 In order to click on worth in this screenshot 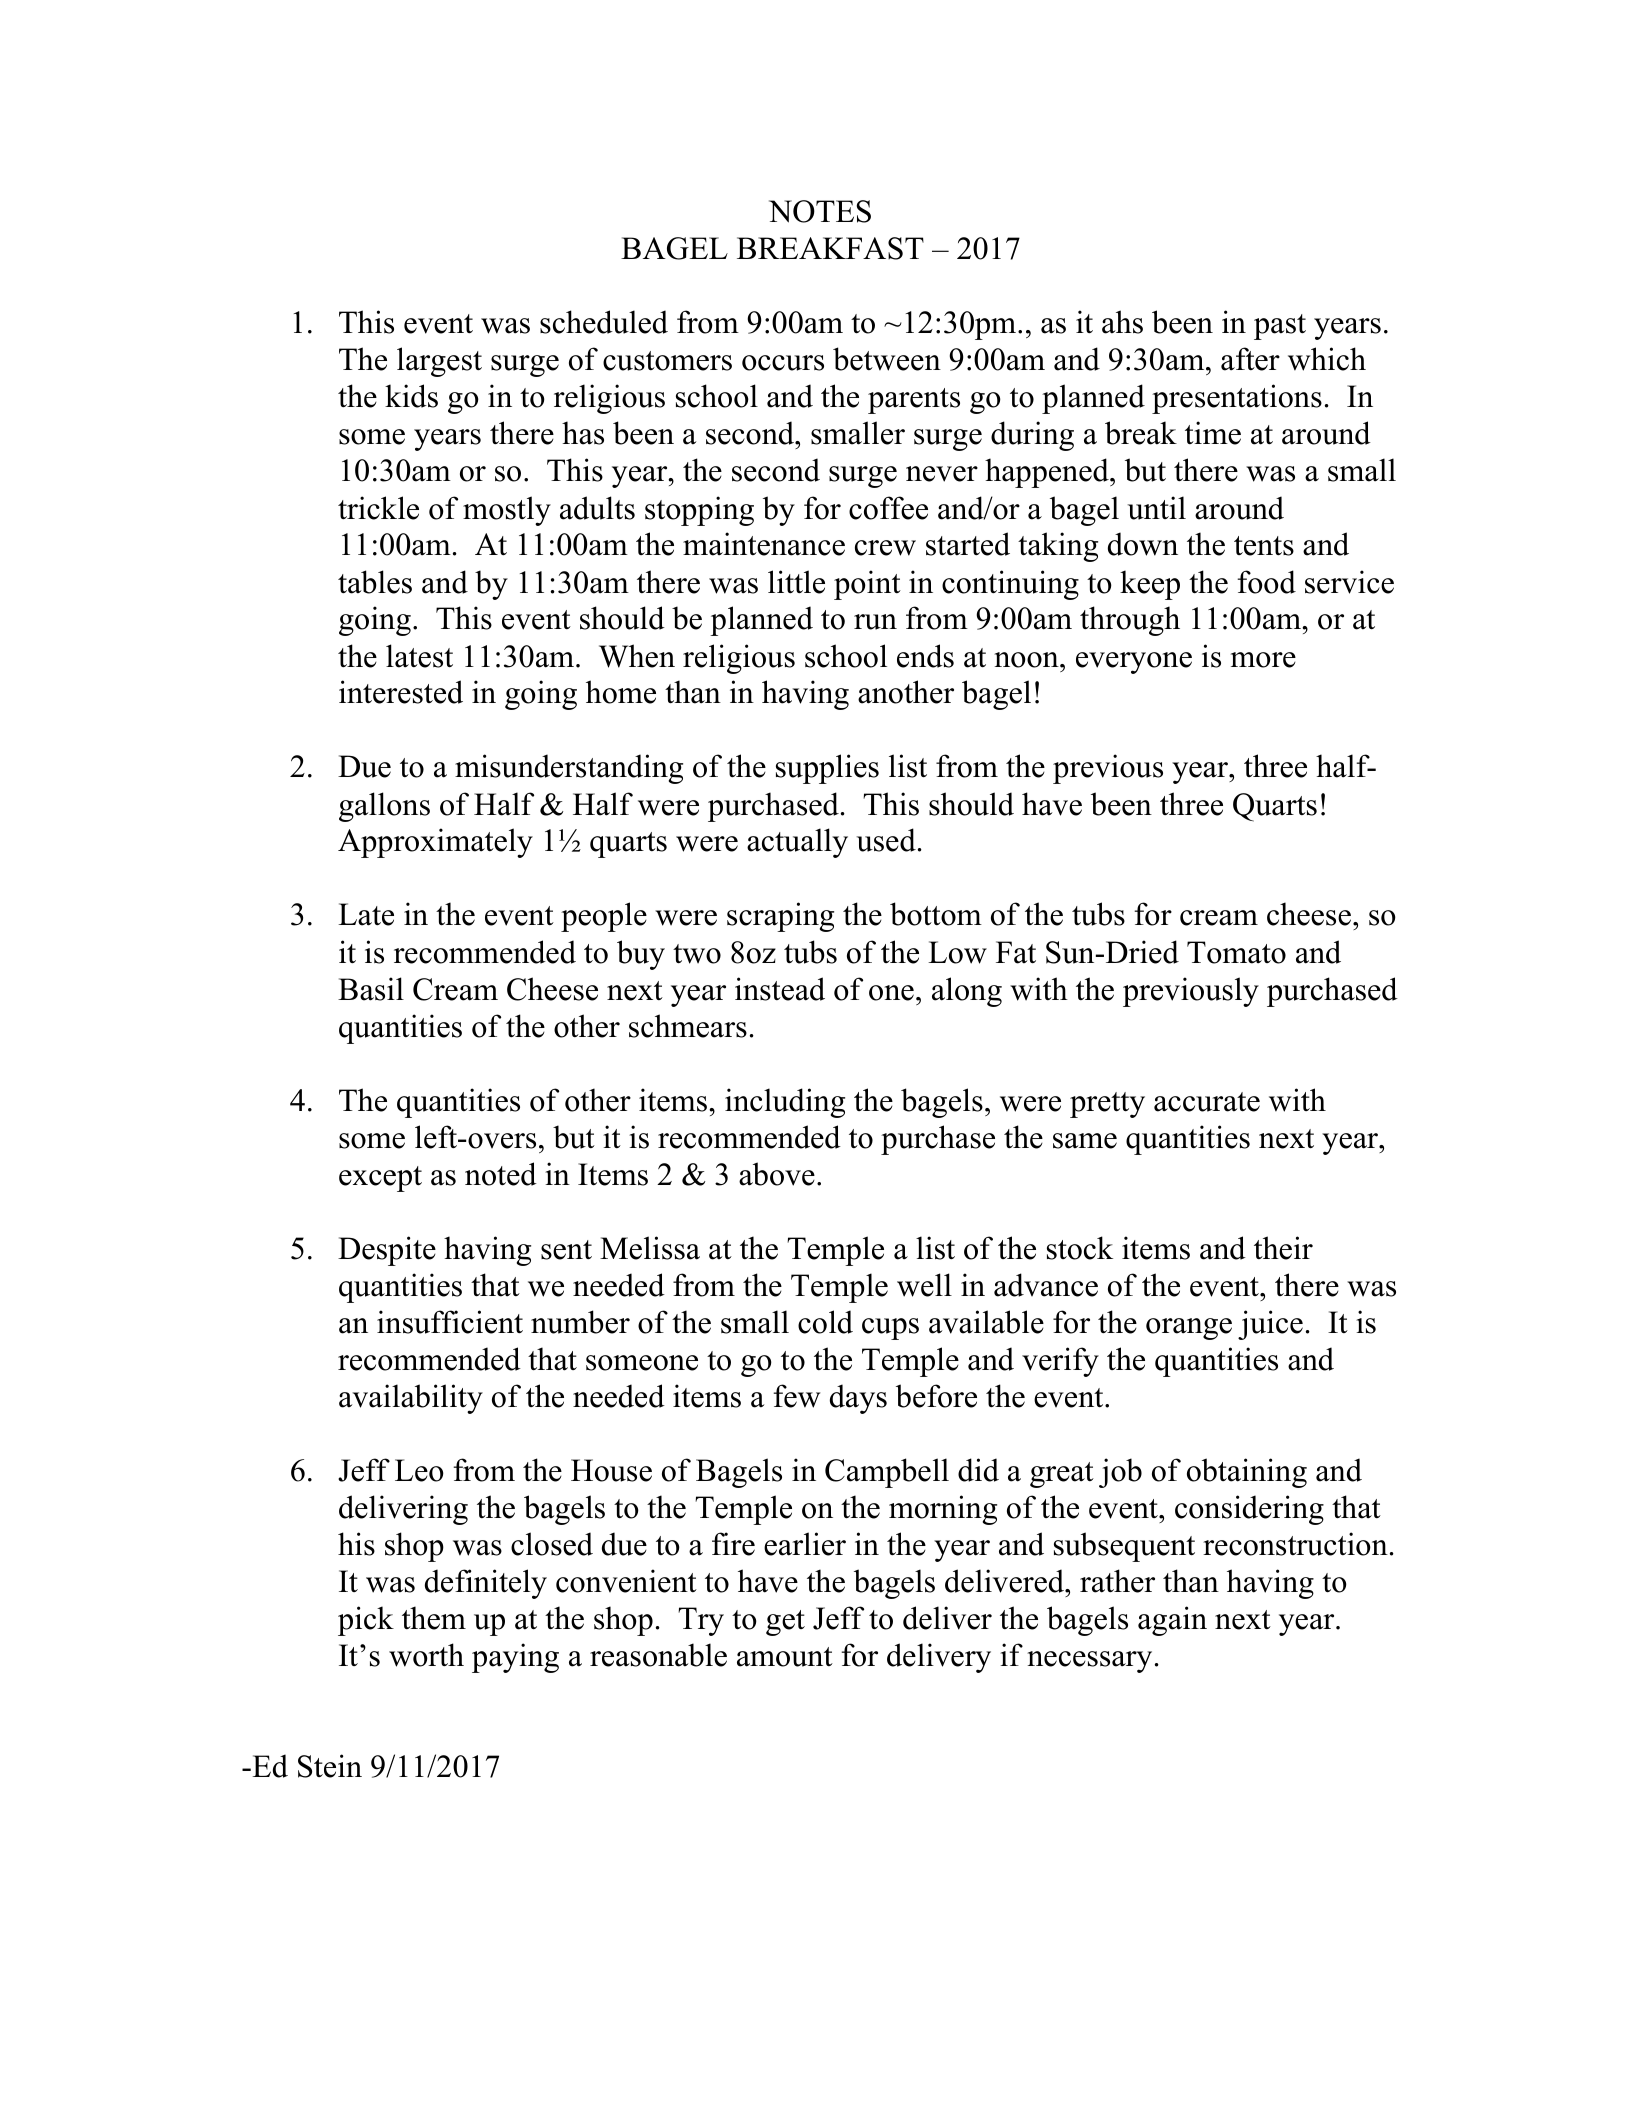, I will do `click(426, 1655)`.
